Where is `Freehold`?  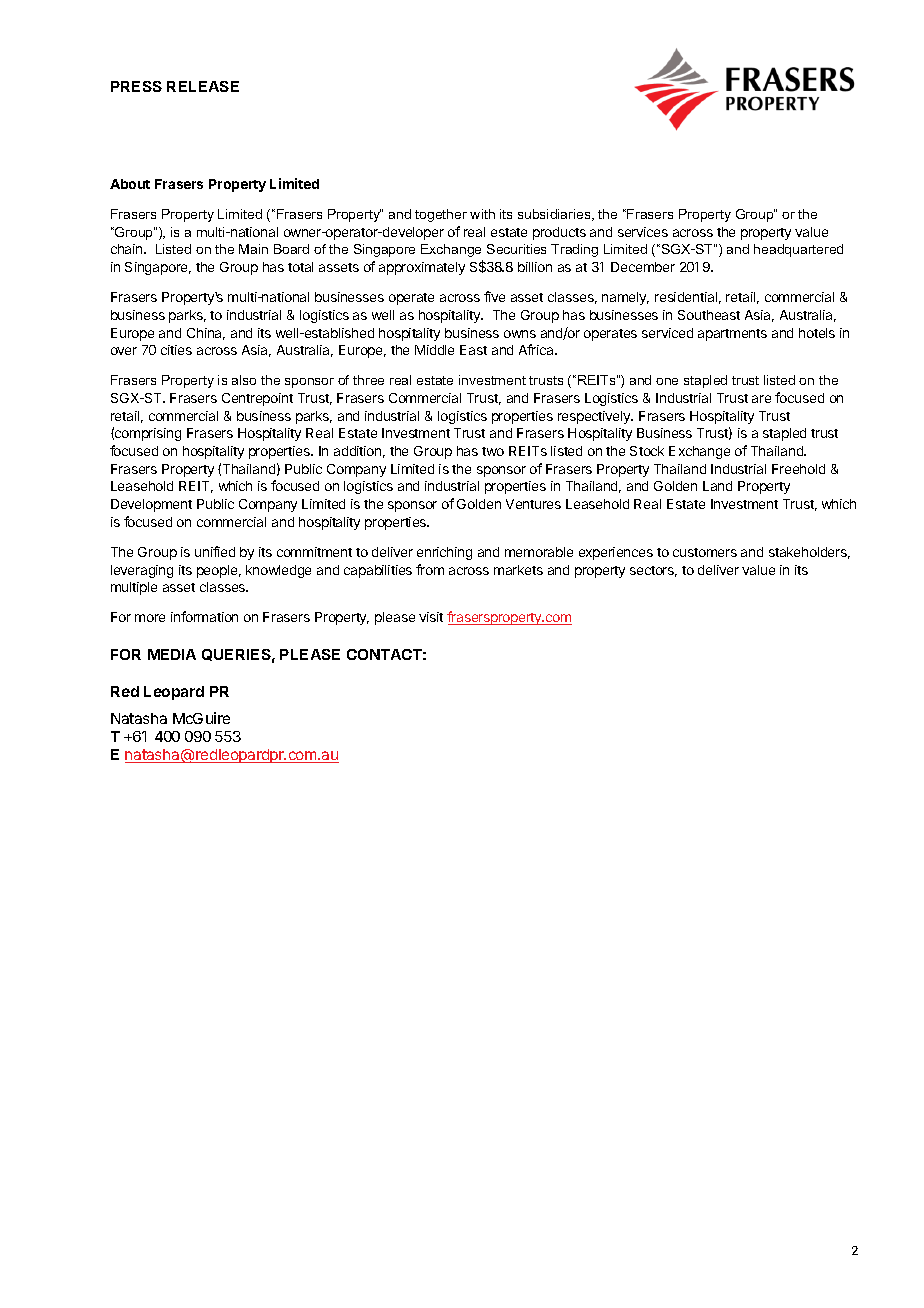
Freehold is located at coordinates (798, 469).
